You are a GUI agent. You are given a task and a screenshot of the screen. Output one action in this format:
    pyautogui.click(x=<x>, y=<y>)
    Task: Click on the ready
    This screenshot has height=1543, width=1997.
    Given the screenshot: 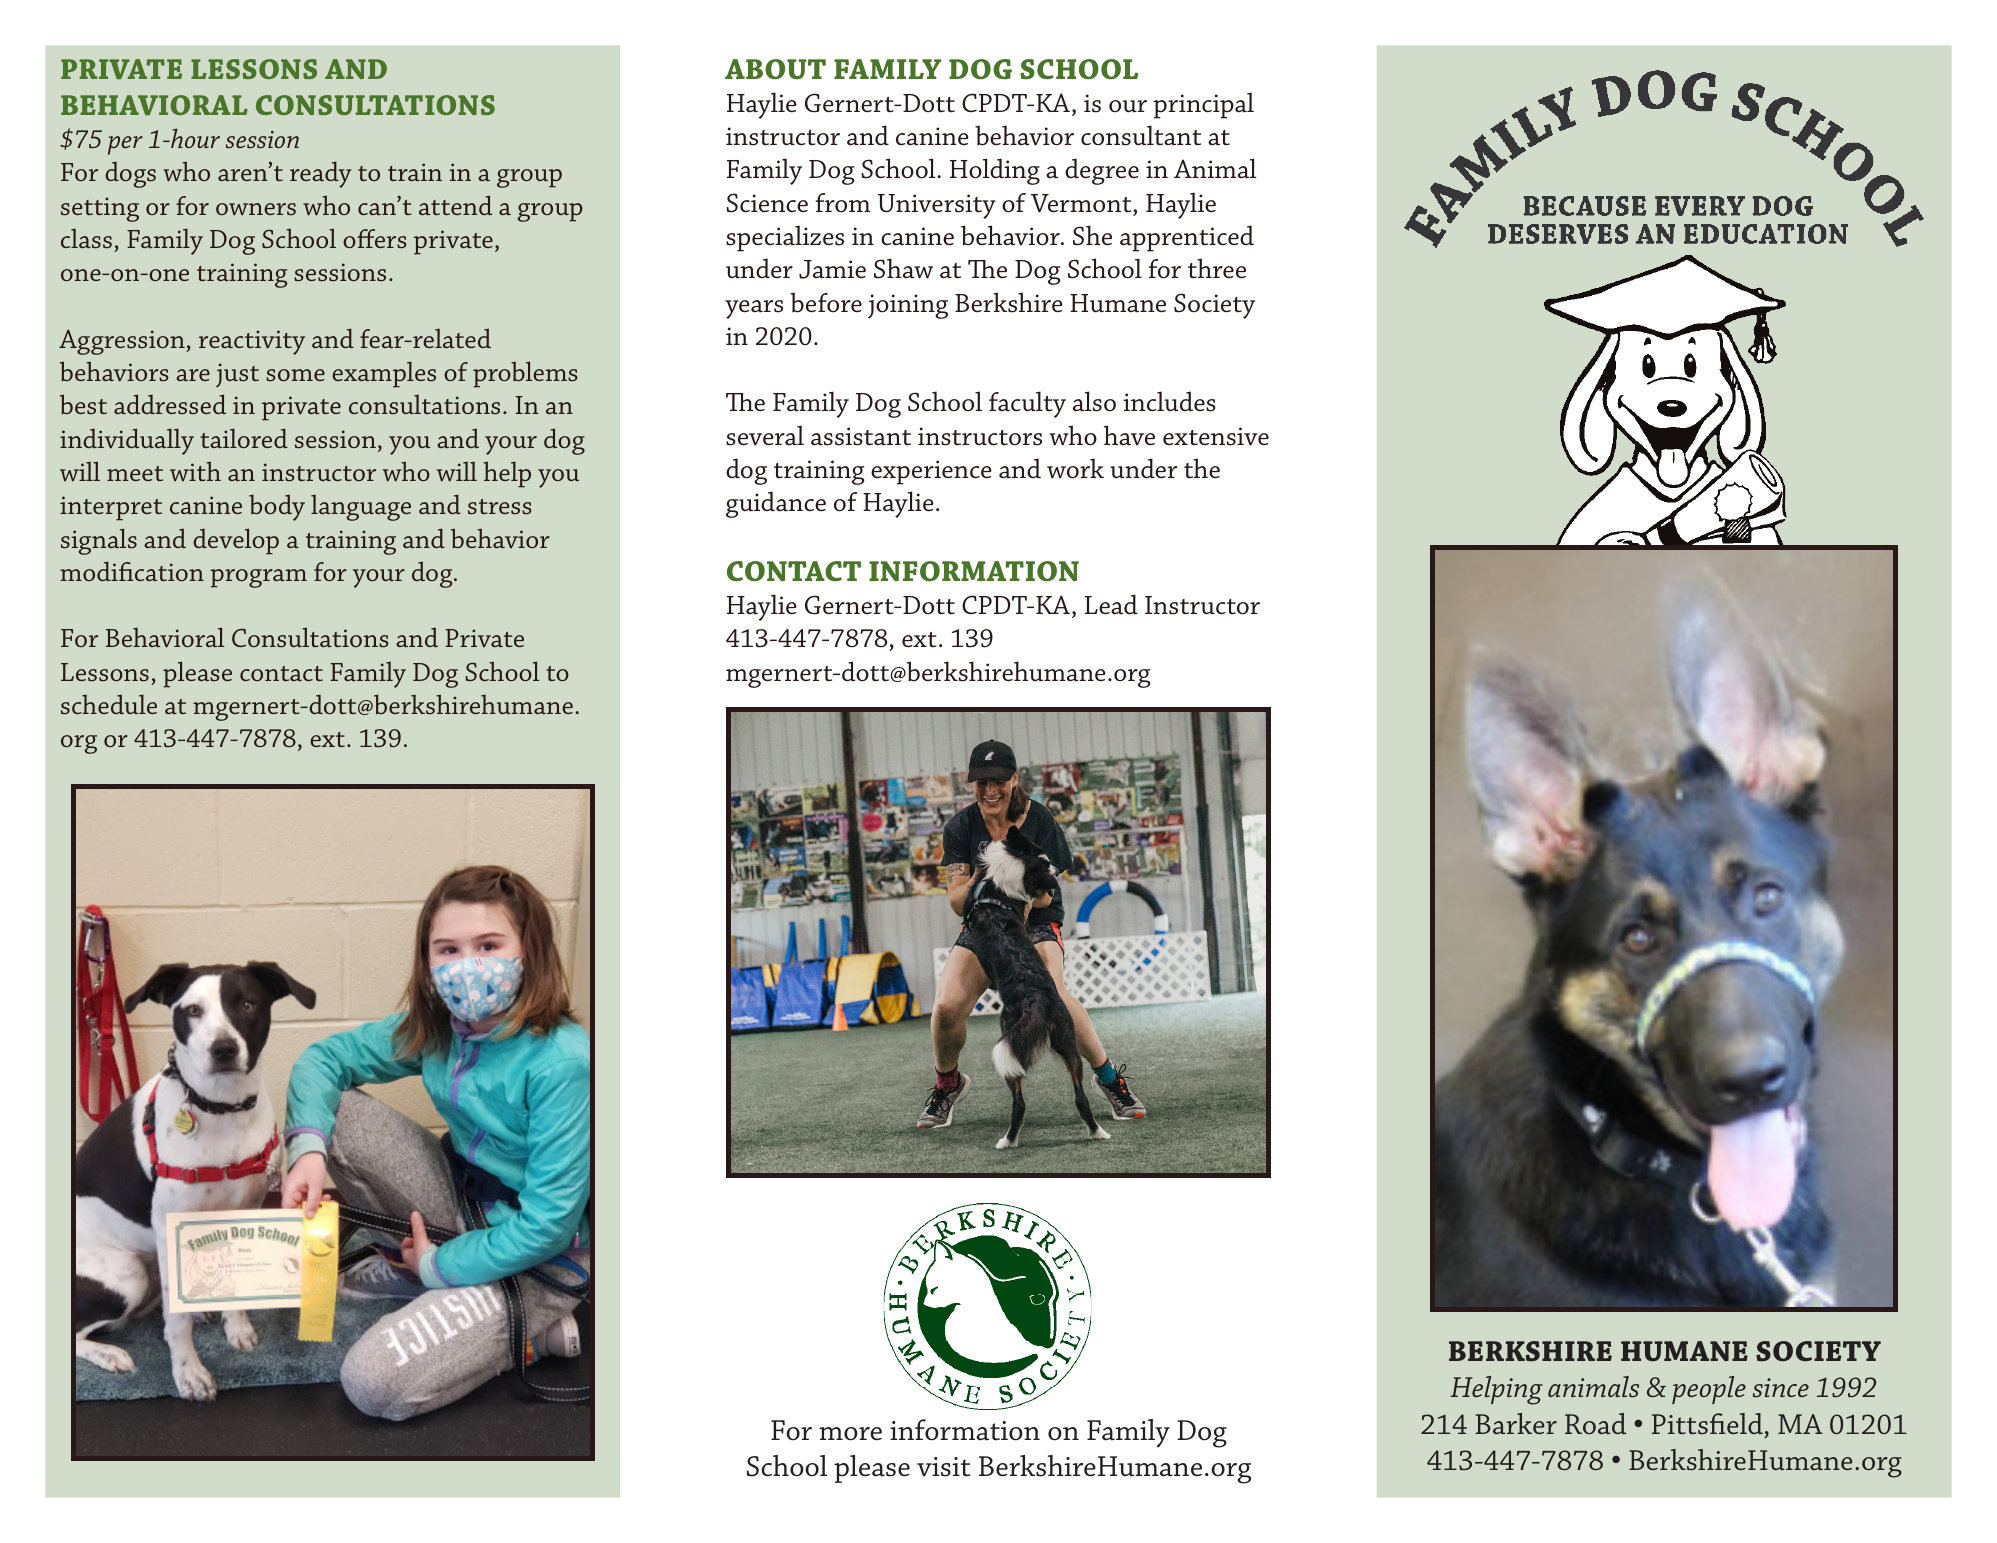 What is the action you would take?
    pyautogui.click(x=321, y=174)
